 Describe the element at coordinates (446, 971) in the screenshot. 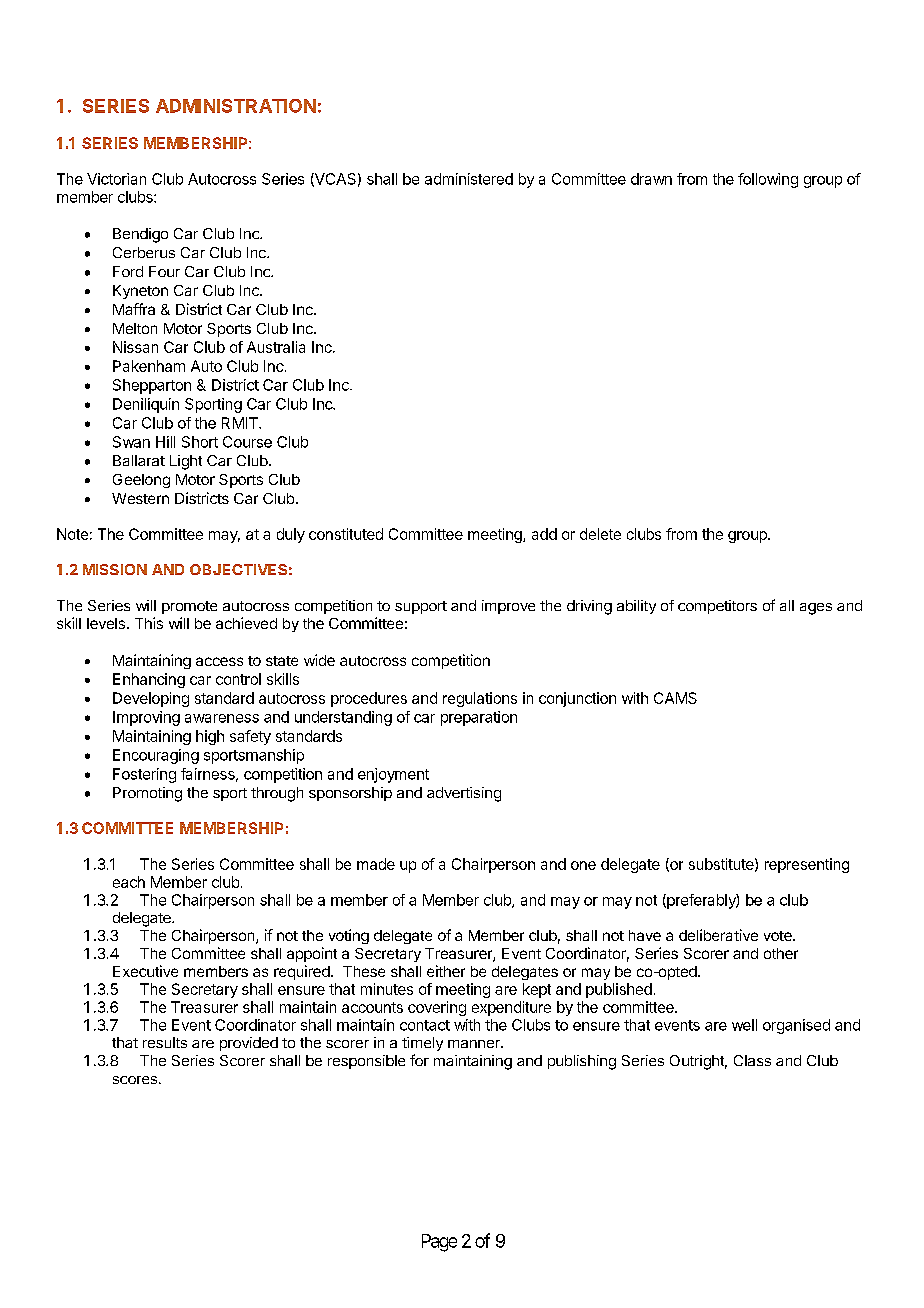

I see `either` at that location.
